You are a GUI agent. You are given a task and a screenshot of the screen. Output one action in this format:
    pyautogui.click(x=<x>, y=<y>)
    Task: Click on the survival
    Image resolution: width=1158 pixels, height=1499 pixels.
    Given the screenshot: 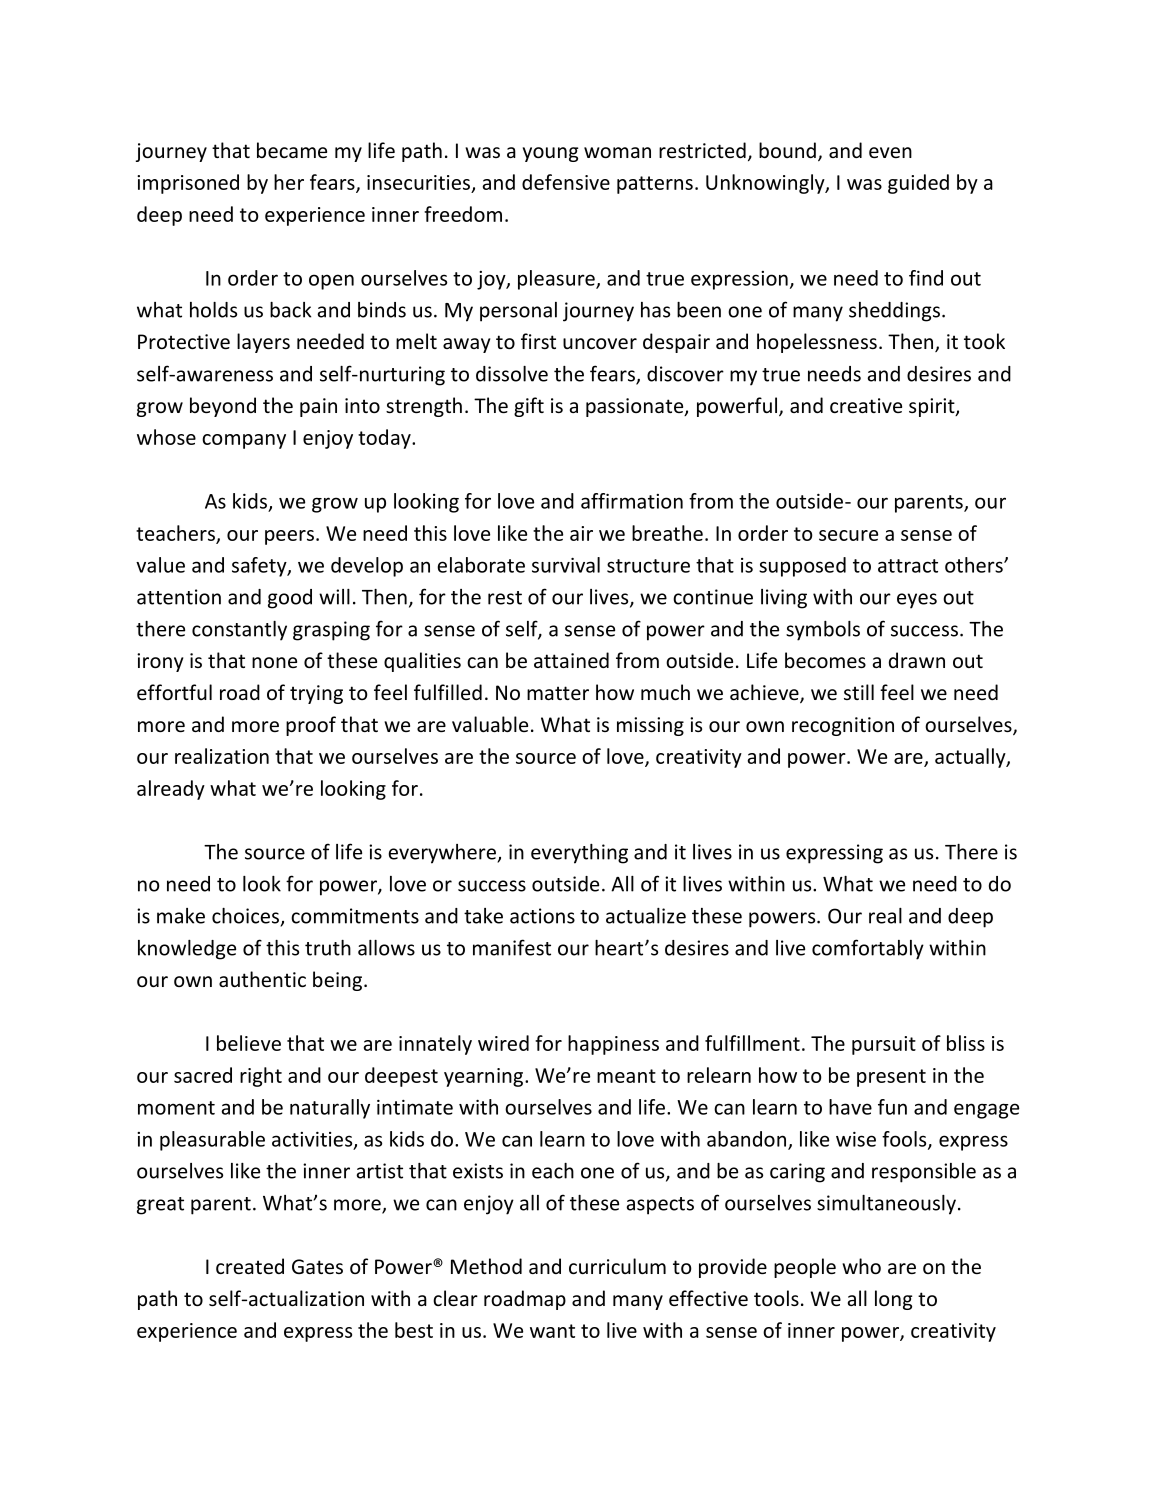 What is the action you would take?
    pyautogui.click(x=566, y=565)
